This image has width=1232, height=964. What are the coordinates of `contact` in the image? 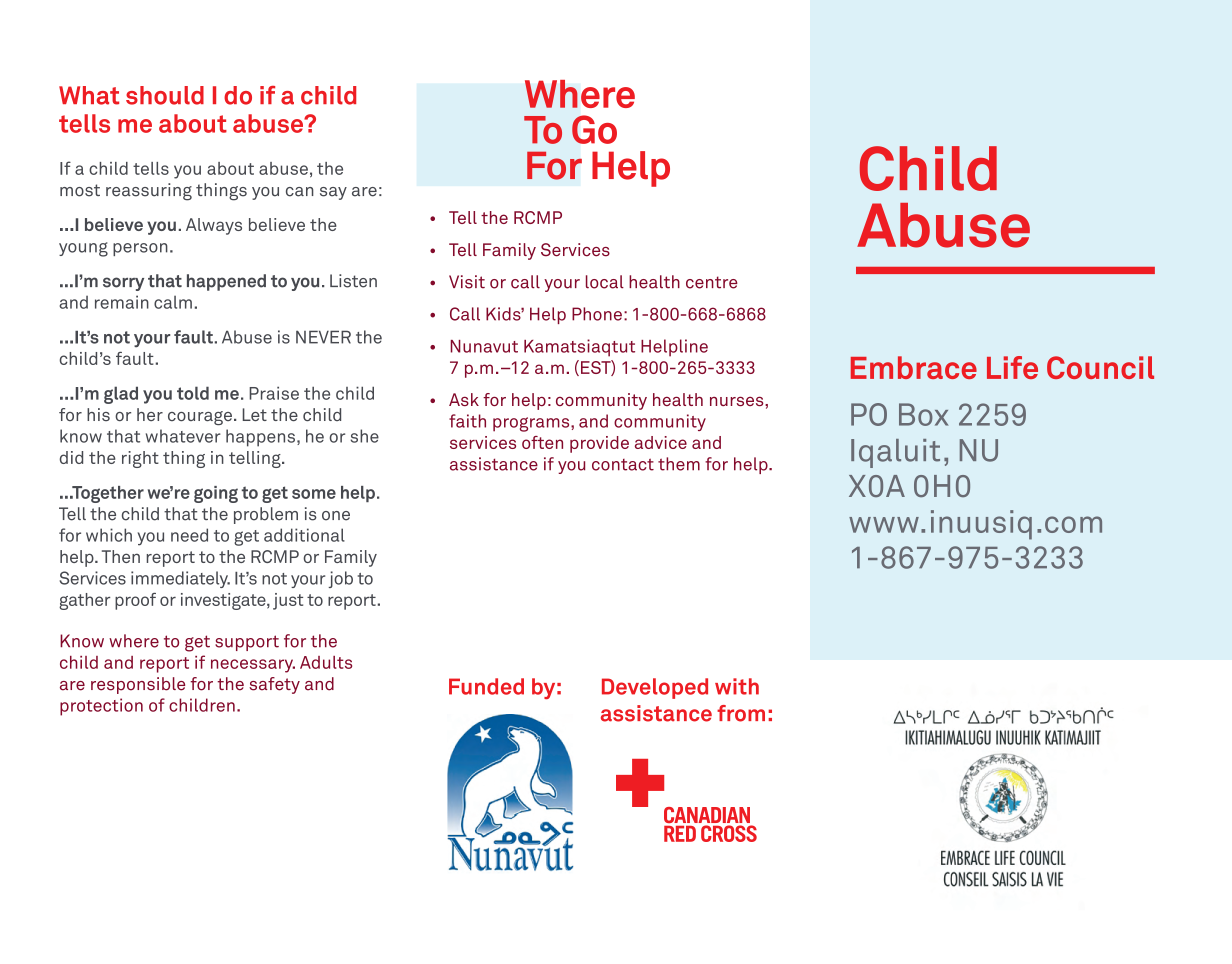 It's located at (623, 465).
